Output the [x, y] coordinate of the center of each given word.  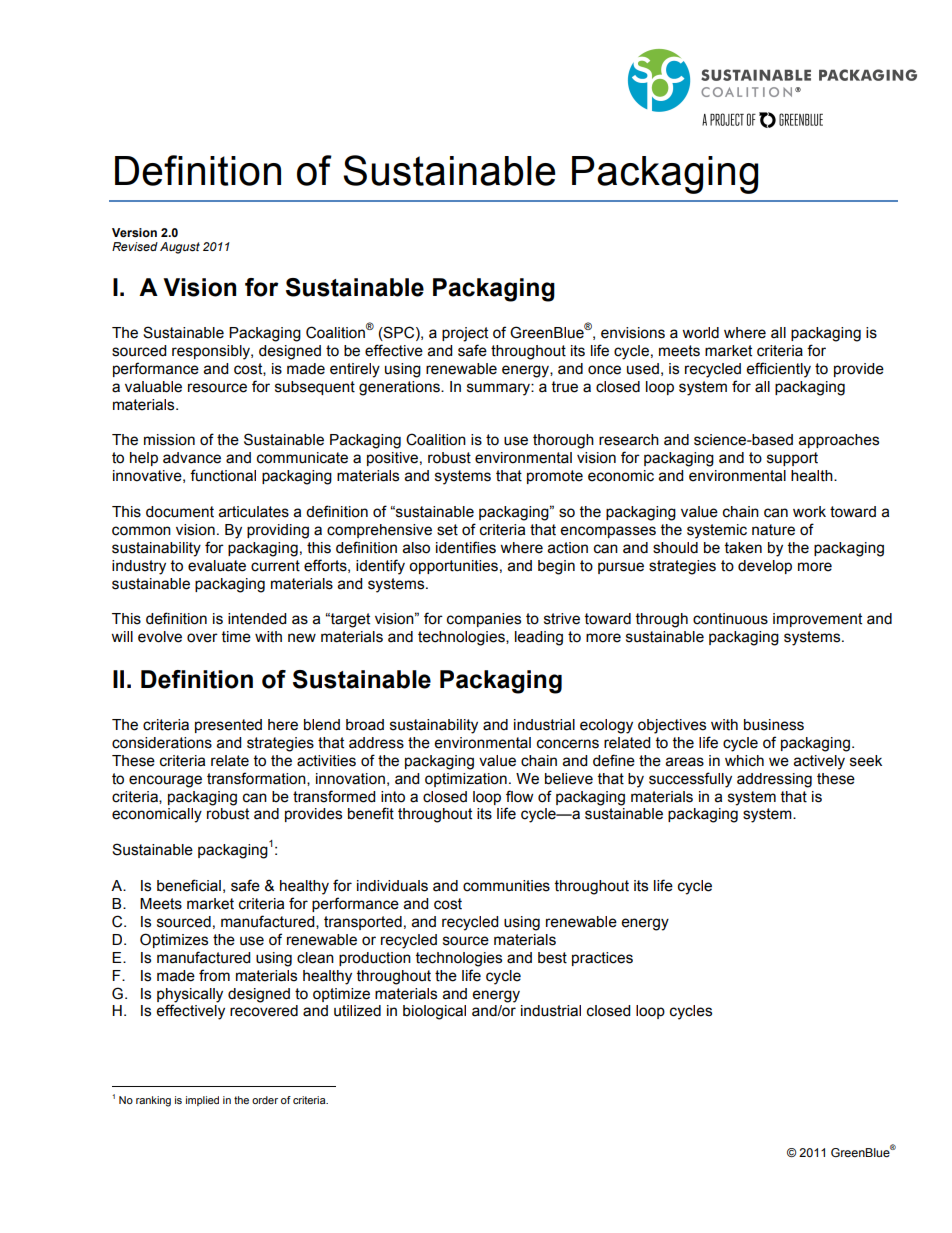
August [180, 248]
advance [192, 458]
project [465, 334]
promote [555, 477]
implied [202, 1101]
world [700, 333]
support [792, 459]
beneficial [189, 885]
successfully [690, 780]
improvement [817, 620]
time [236, 637]
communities [506, 886]
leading [539, 638]
